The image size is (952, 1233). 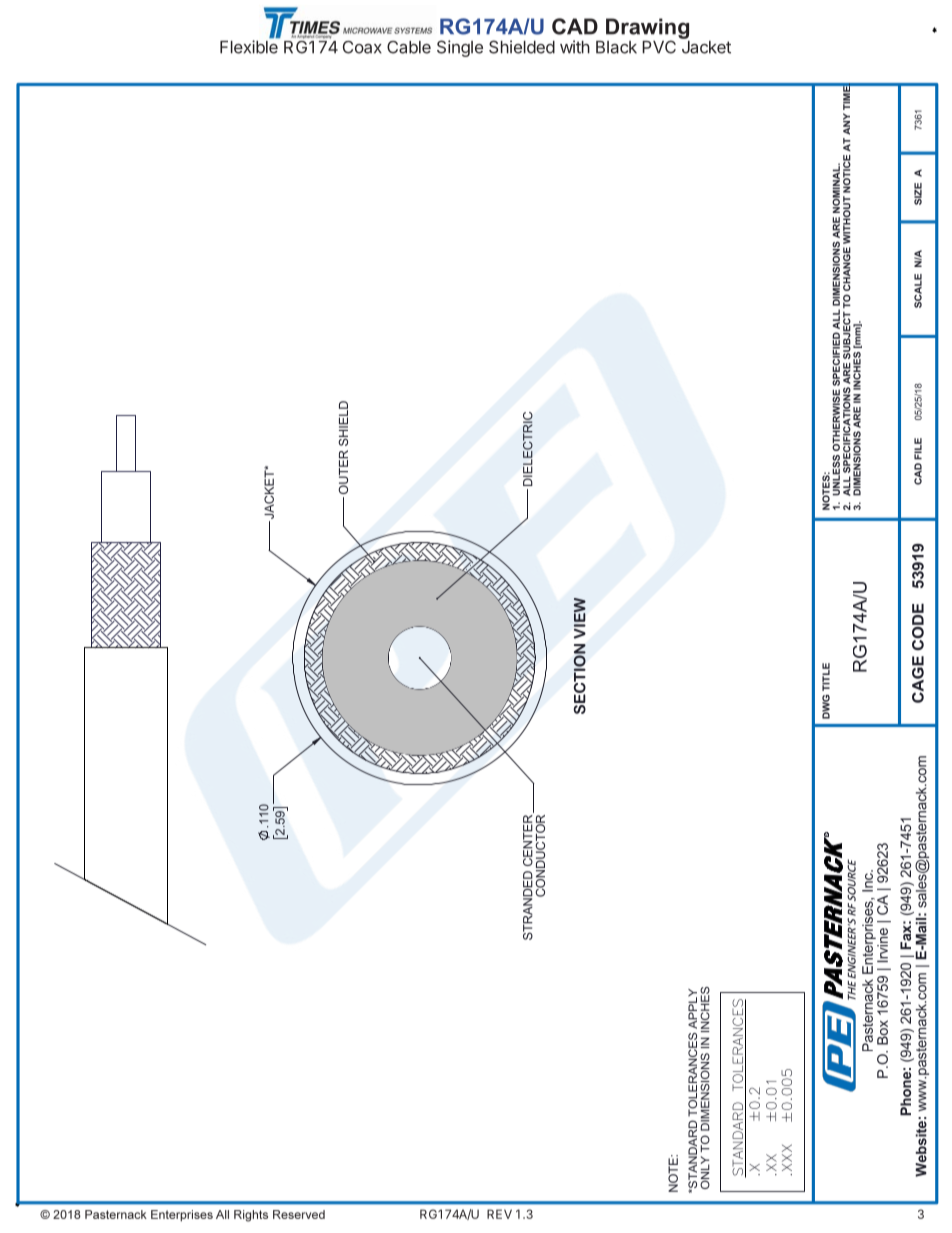 I want to click on Single, so click(x=460, y=48).
